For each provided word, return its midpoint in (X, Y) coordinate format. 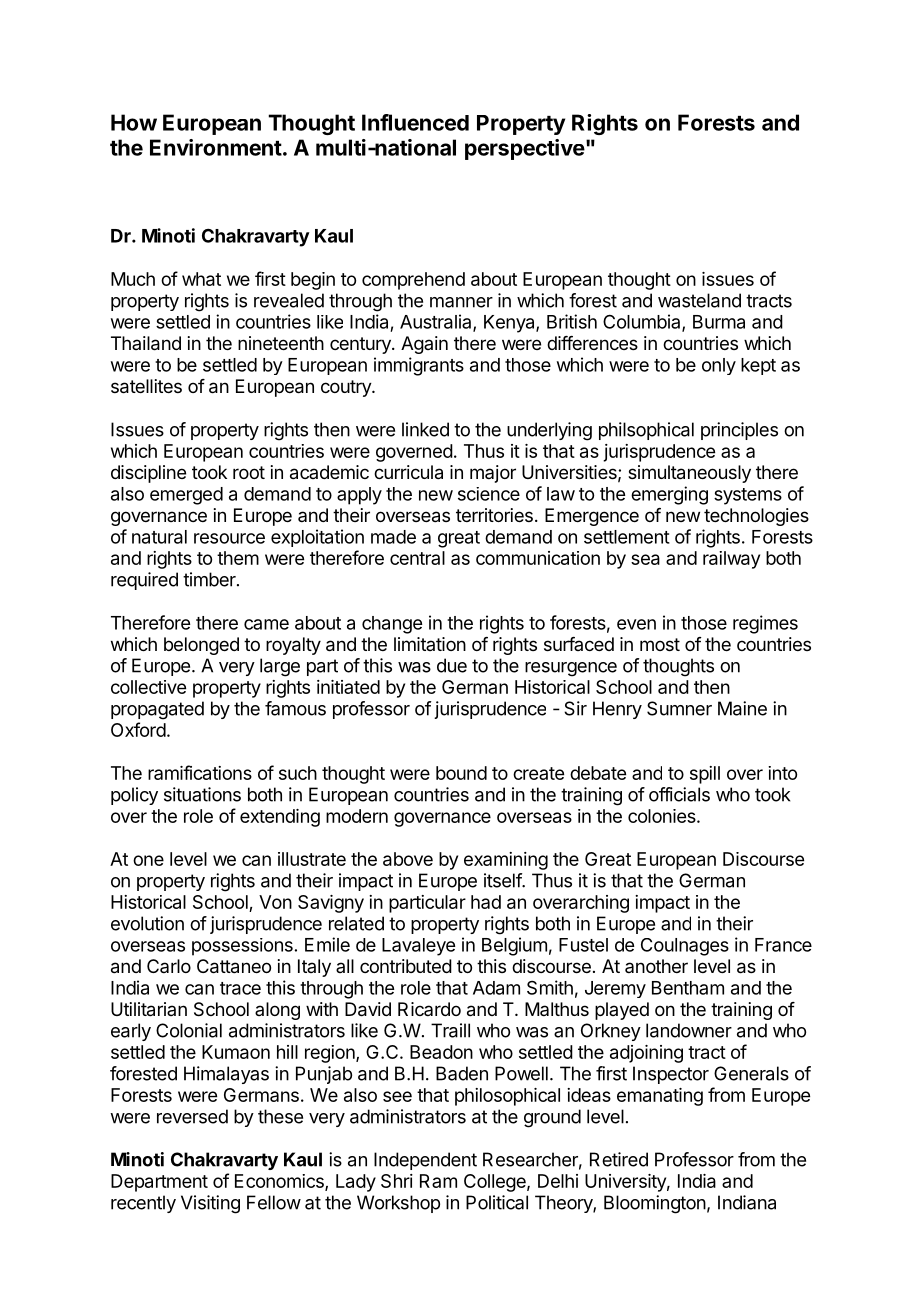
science (489, 494)
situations (202, 794)
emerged (186, 496)
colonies (663, 816)
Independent (425, 1161)
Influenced (415, 122)
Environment (216, 147)
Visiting (210, 1204)
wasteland (699, 300)
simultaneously (689, 474)
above (408, 859)
